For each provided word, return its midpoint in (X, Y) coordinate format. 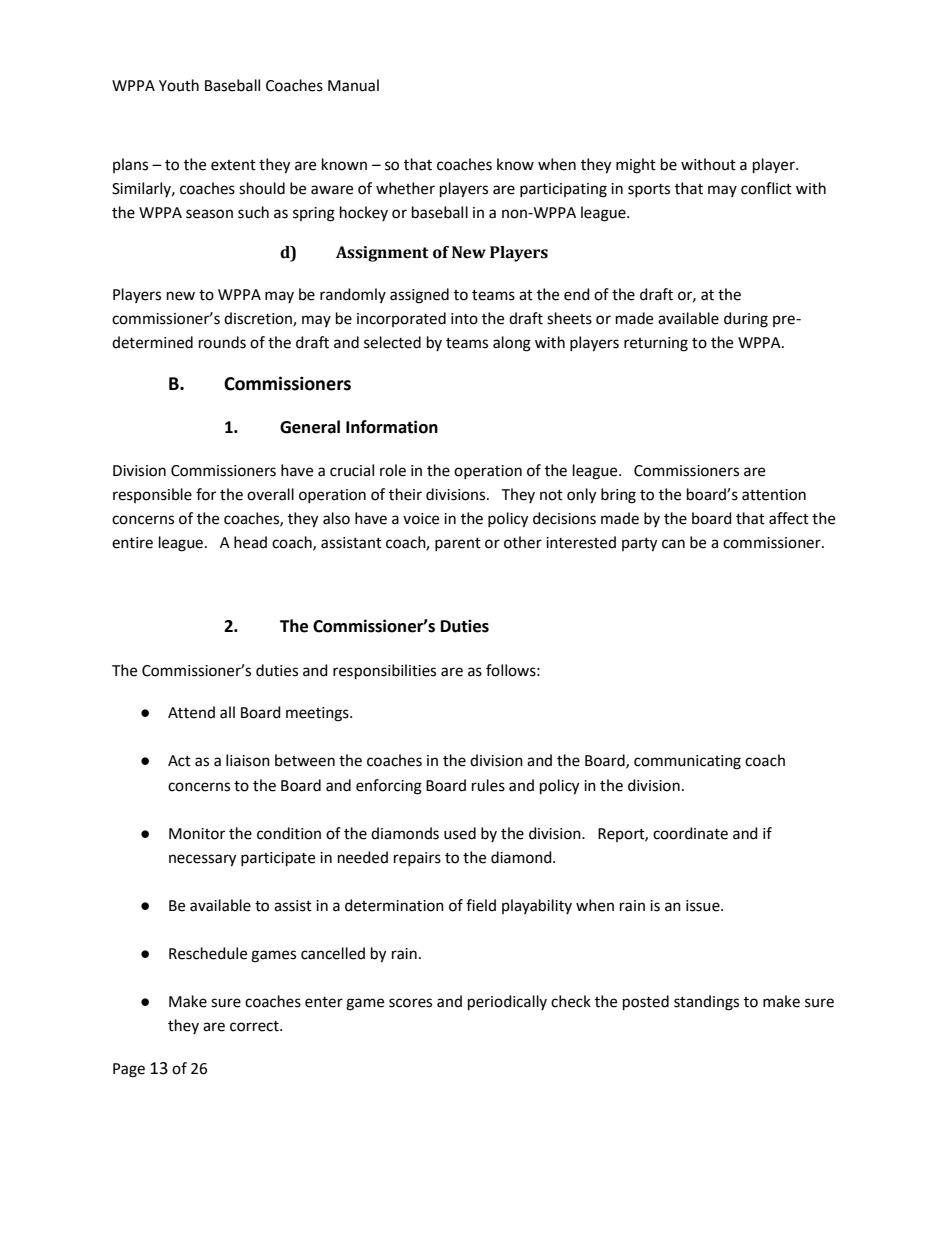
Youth (179, 85)
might (636, 166)
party (639, 545)
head (250, 542)
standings (706, 1003)
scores (410, 1003)
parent (458, 544)
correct (255, 1026)
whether (405, 188)
